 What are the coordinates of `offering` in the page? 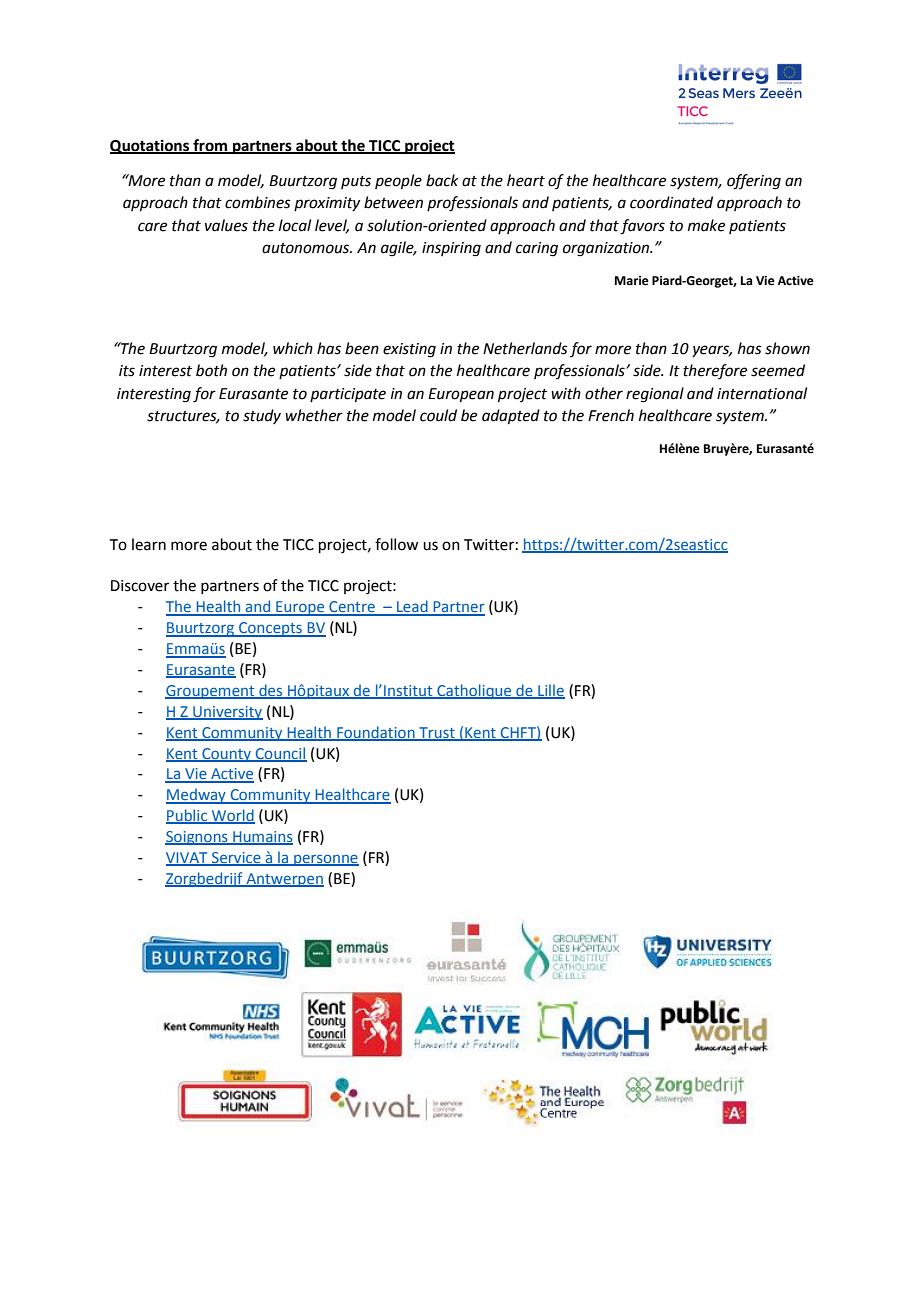 It's located at (754, 182).
